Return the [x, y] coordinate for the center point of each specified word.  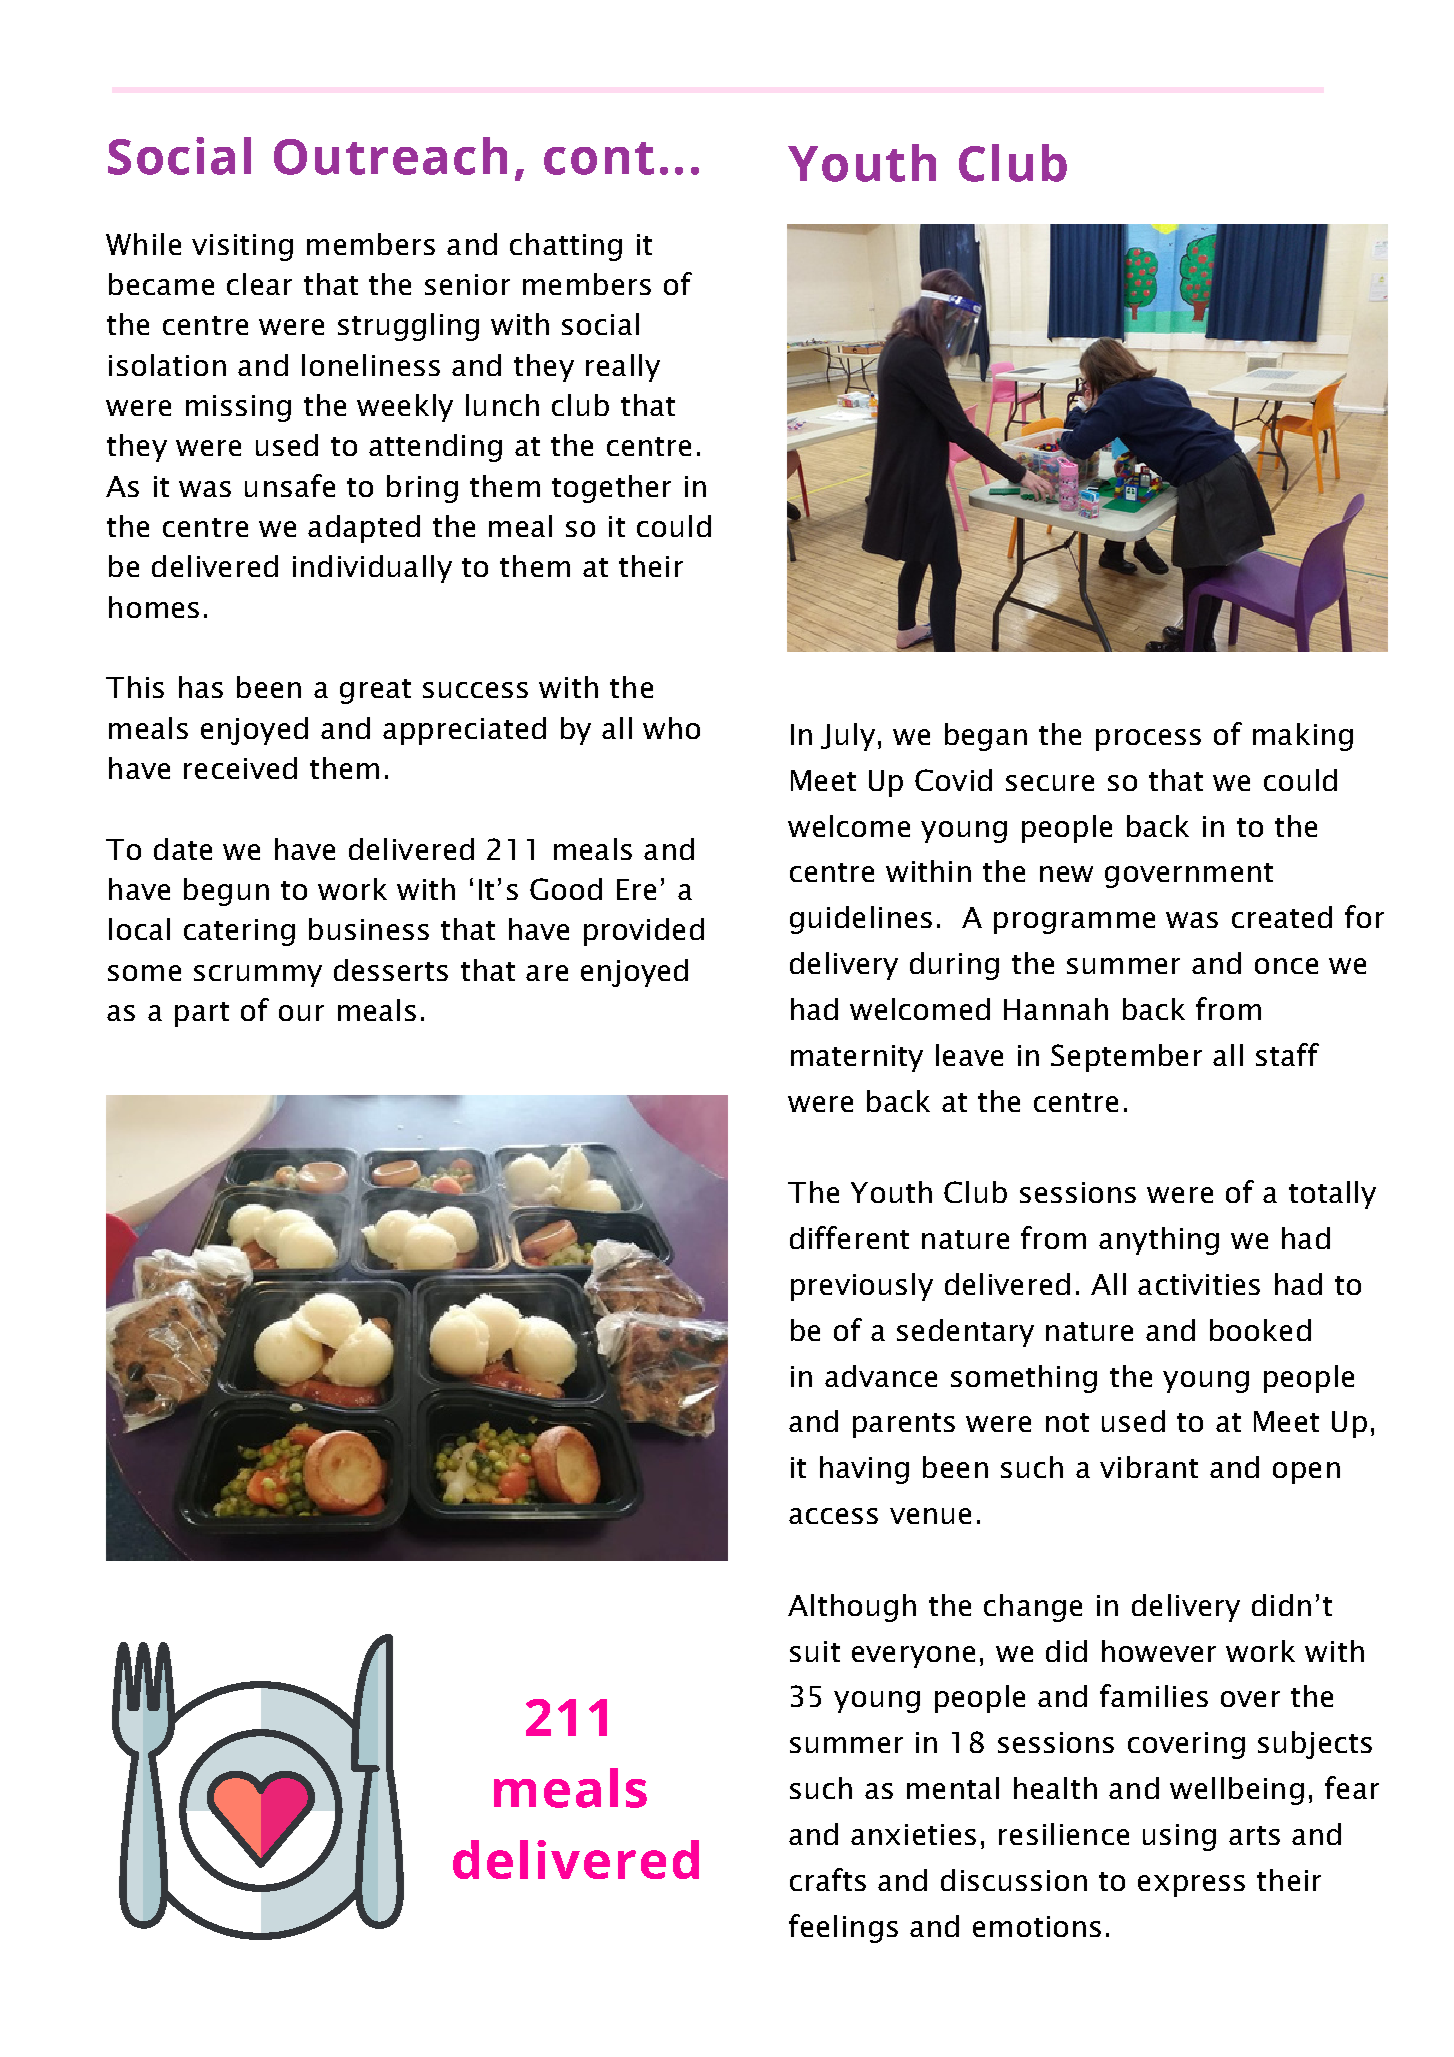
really [623, 368]
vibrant [1149, 1467]
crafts [828, 1879]
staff [1287, 1054]
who [671, 728]
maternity [857, 1058]
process [1148, 740]
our [301, 1013]
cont [599, 158]
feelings [843, 1928]
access [833, 1516]
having [864, 1470]
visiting [242, 247]
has [201, 687]
